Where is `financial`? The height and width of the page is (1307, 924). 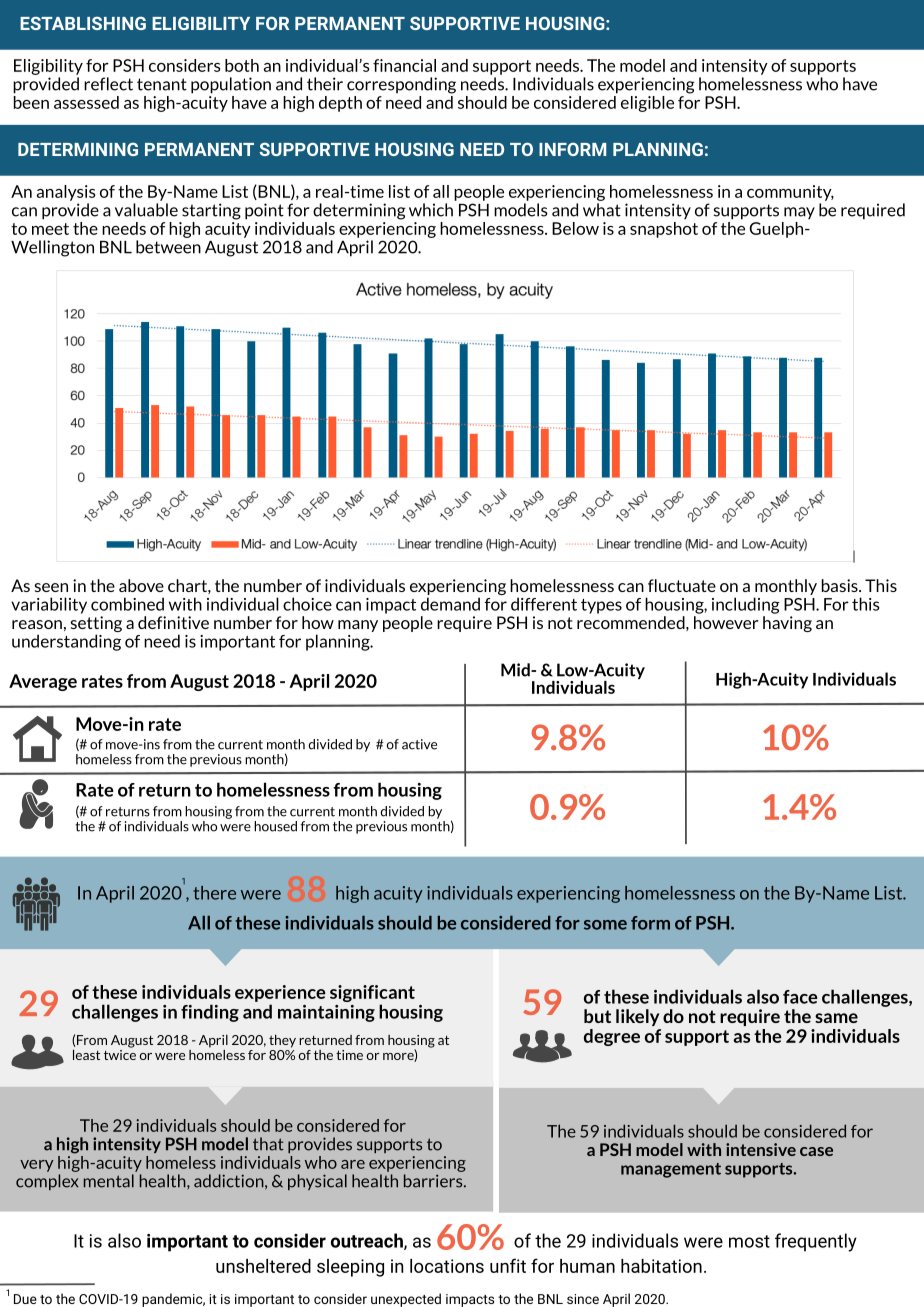
financial is located at coordinates (404, 65).
